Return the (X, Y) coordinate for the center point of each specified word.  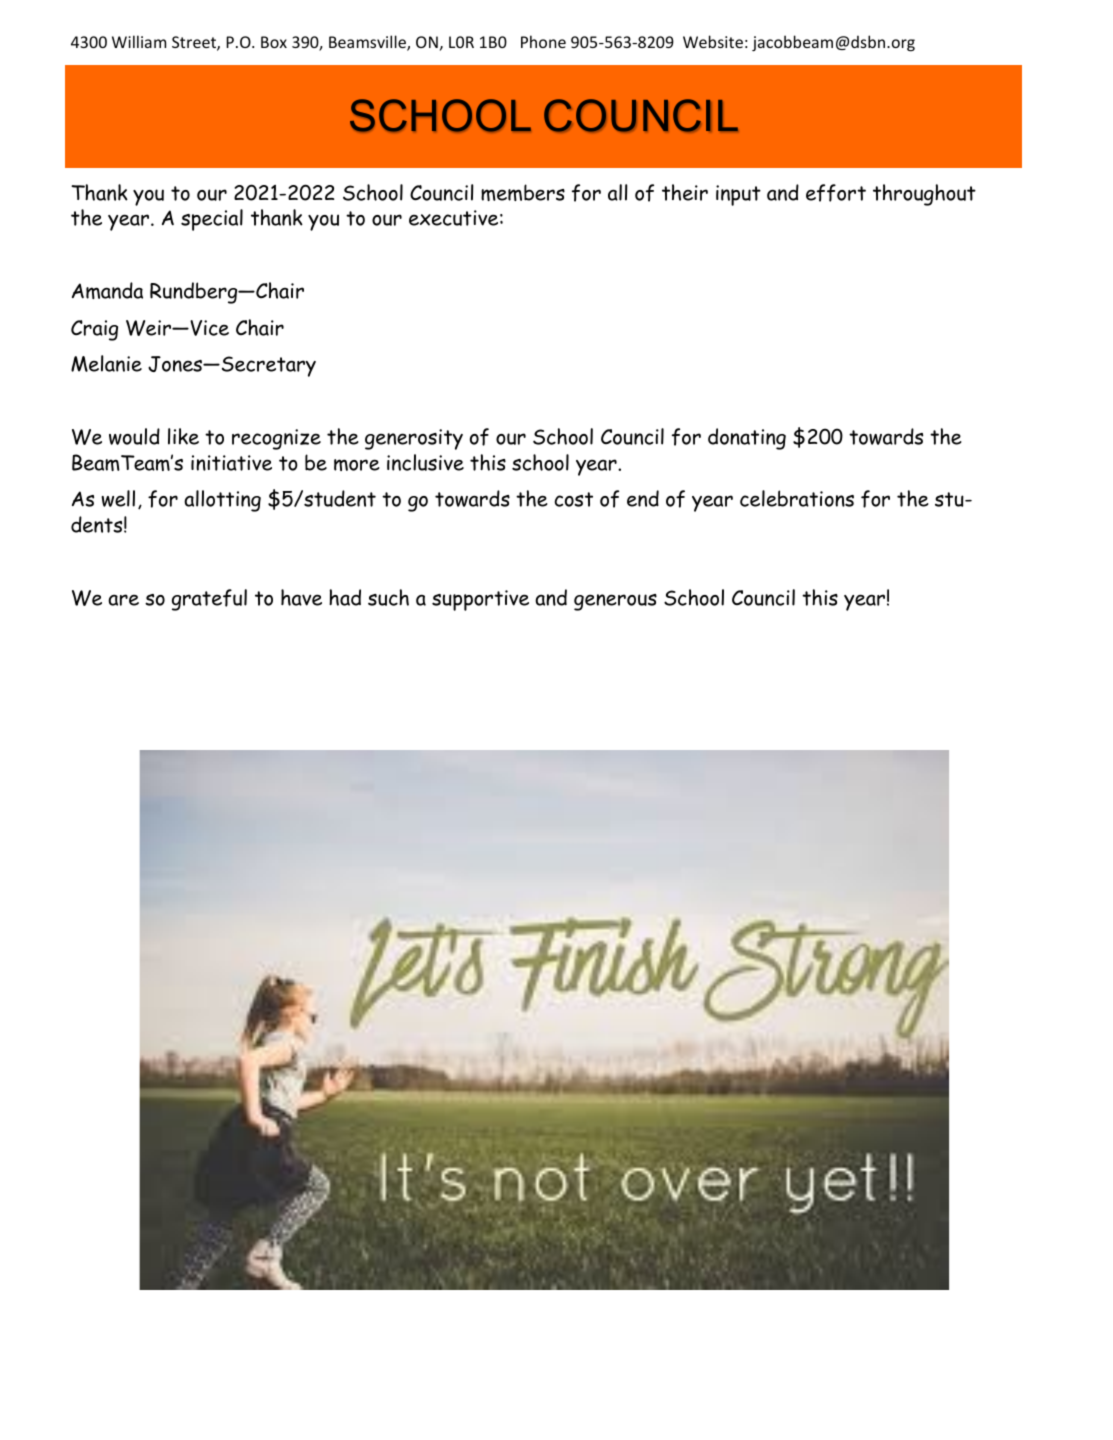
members (523, 192)
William (139, 41)
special (212, 220)
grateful (209, 600)
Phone (543, 41)
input (738, 195)
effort (836, 193)
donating (747, 439)
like (183, 436)
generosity (414, 439)
